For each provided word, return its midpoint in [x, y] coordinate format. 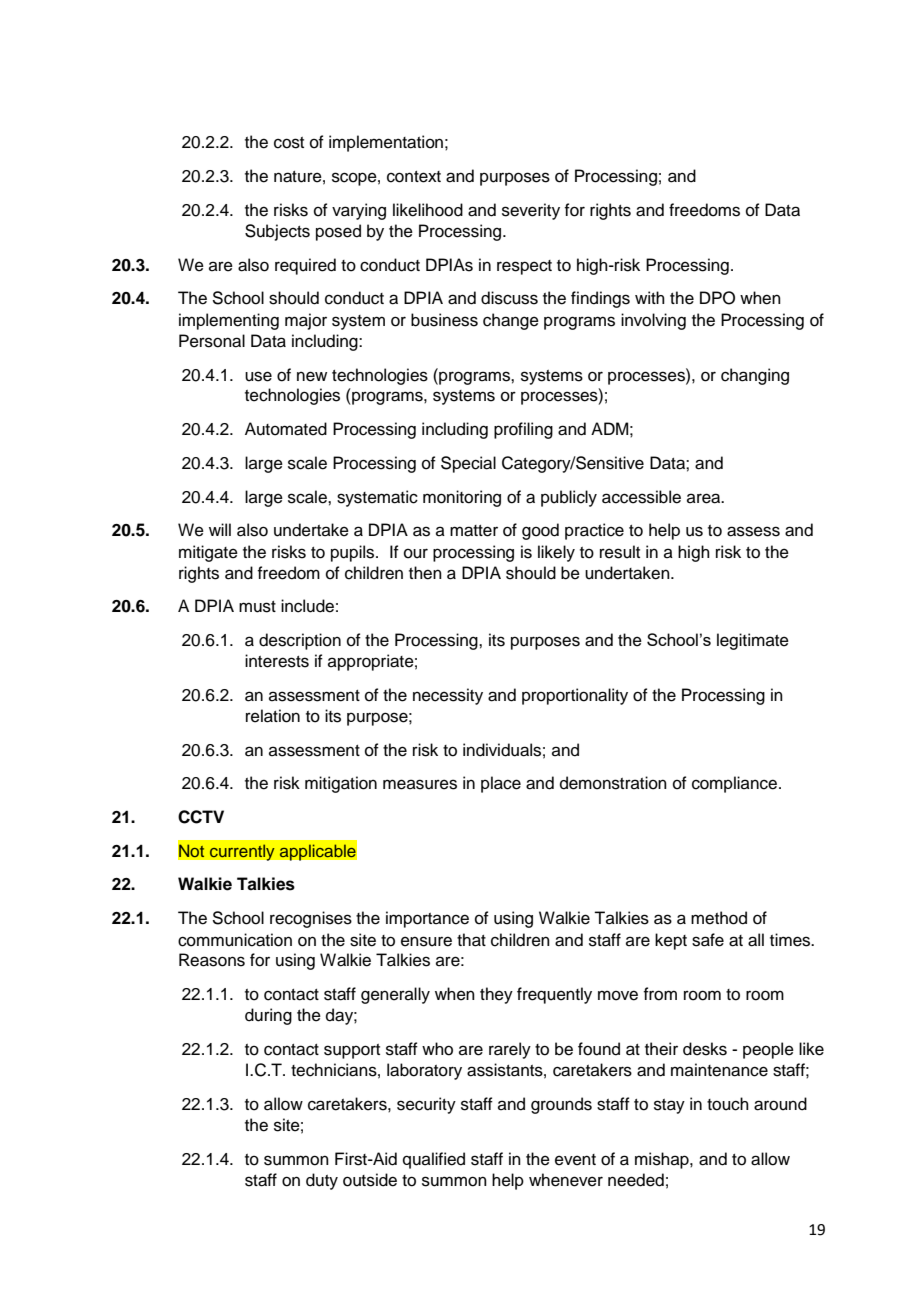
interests [277, 661]
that [471, 940]
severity [531, 211]
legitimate [753, 641]
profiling [523, 430]
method [719, 918]
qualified [434, 1160]
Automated [286, 429]
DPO [717, 298]
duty [322, 1181]
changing [755, 376]
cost [289, 143]
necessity [448, 696]
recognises [311, 919]
